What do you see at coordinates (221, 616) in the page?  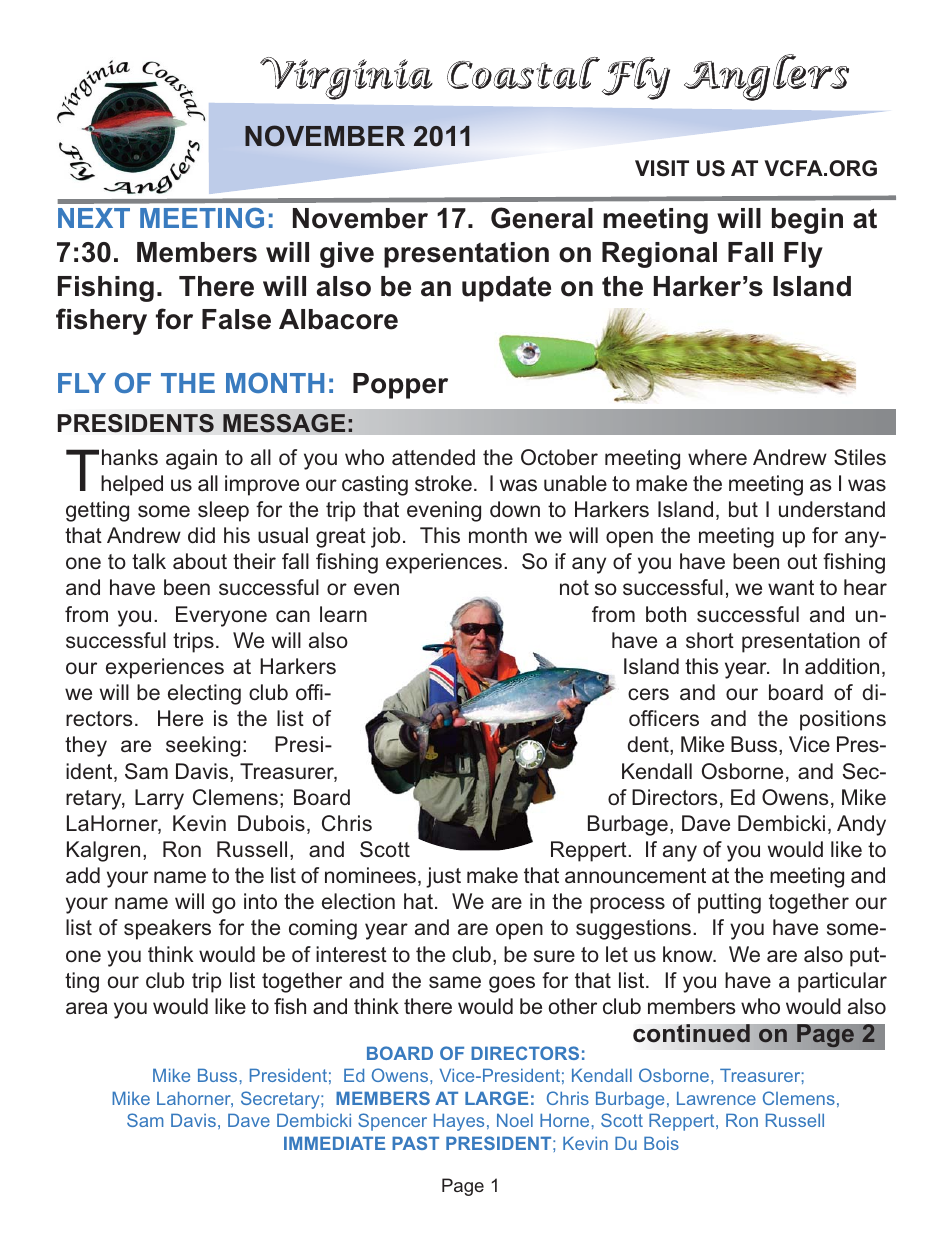 I see `Everyone` at bounding box center [221, 616].
